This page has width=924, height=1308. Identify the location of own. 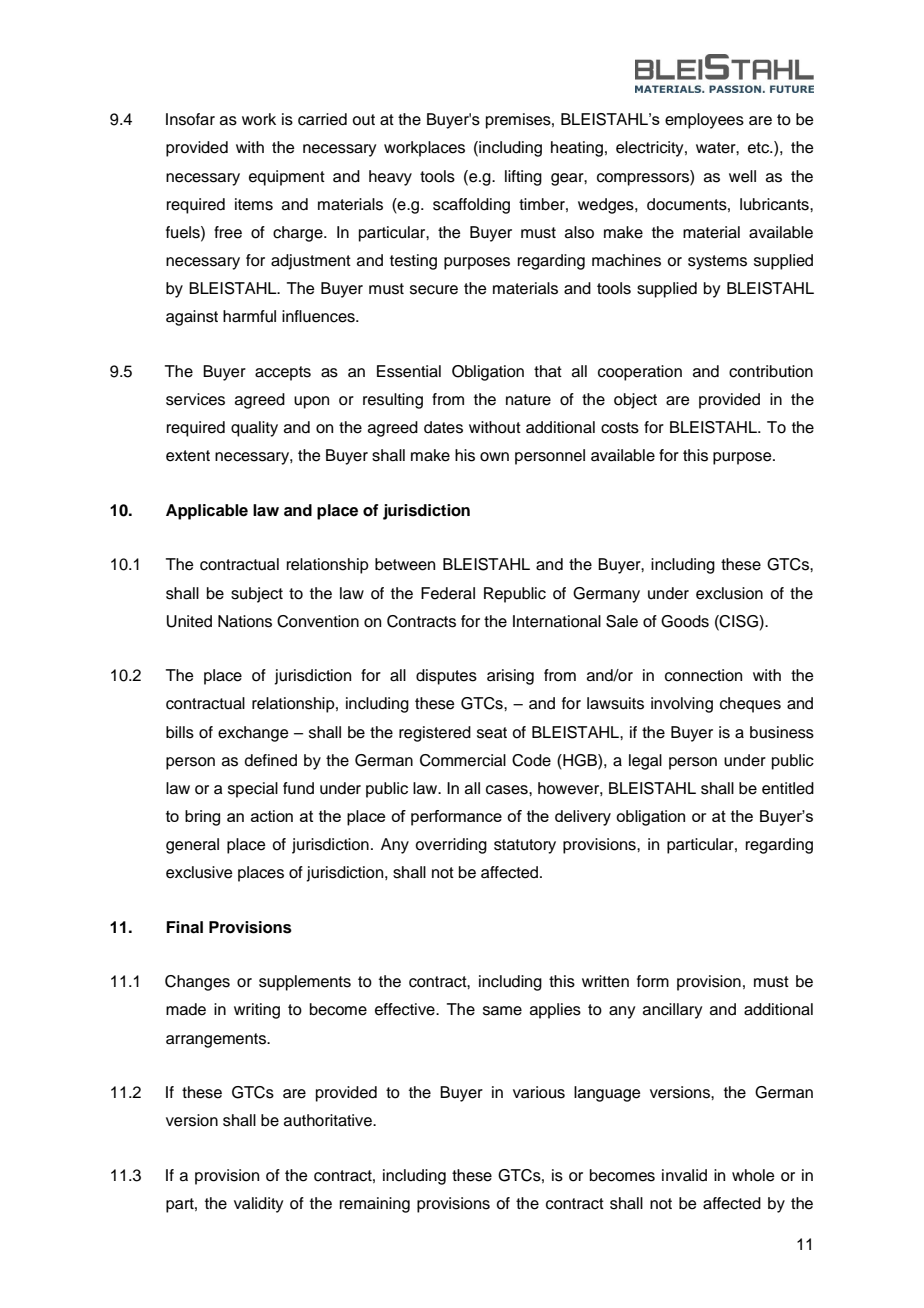
(494, 457).
